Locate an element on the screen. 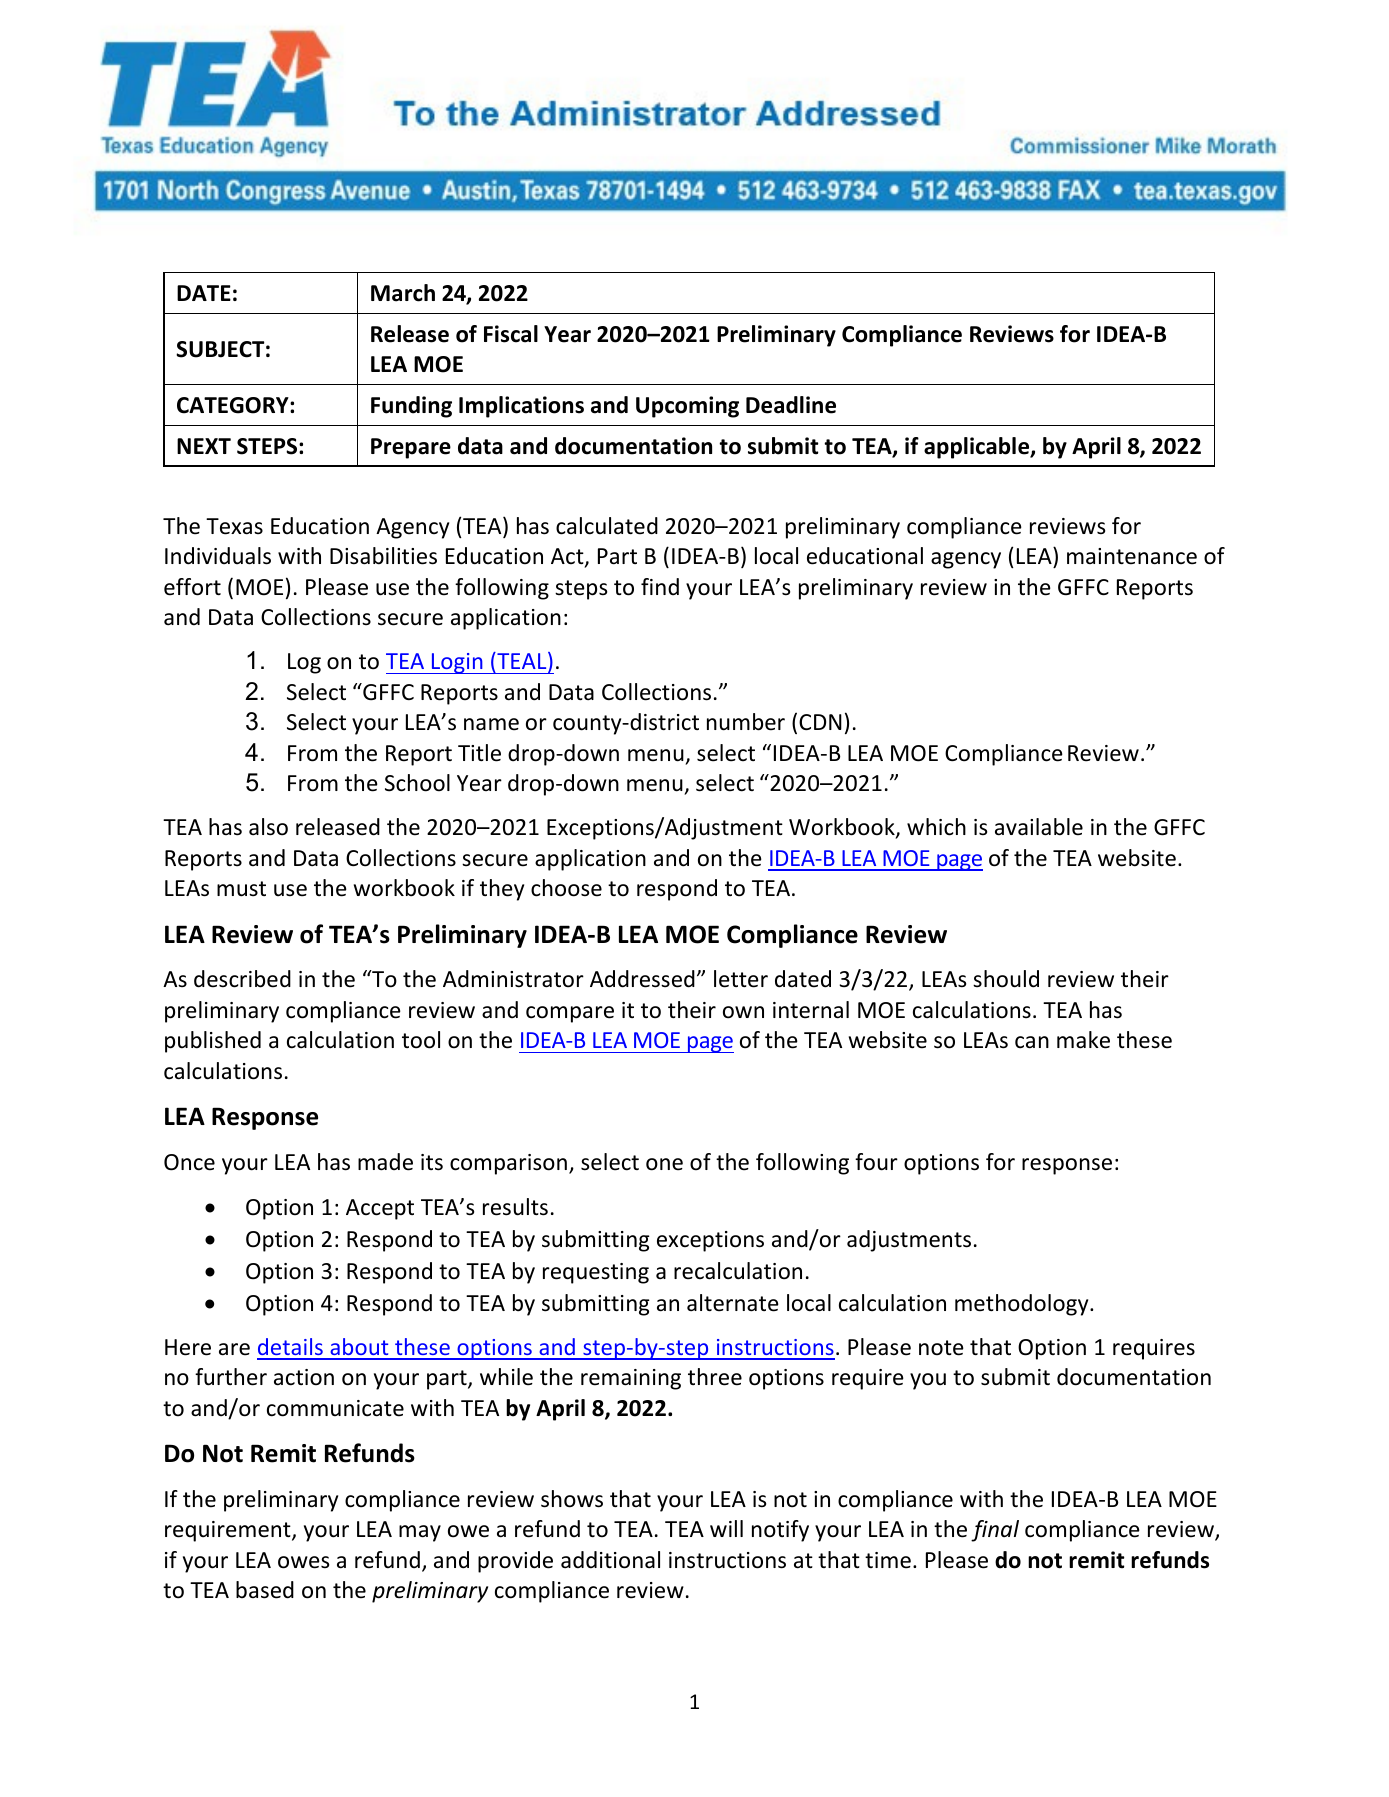 The width and height of the screenshot is (1389, 1797). Deadline is located at coordinates (791, 405).
